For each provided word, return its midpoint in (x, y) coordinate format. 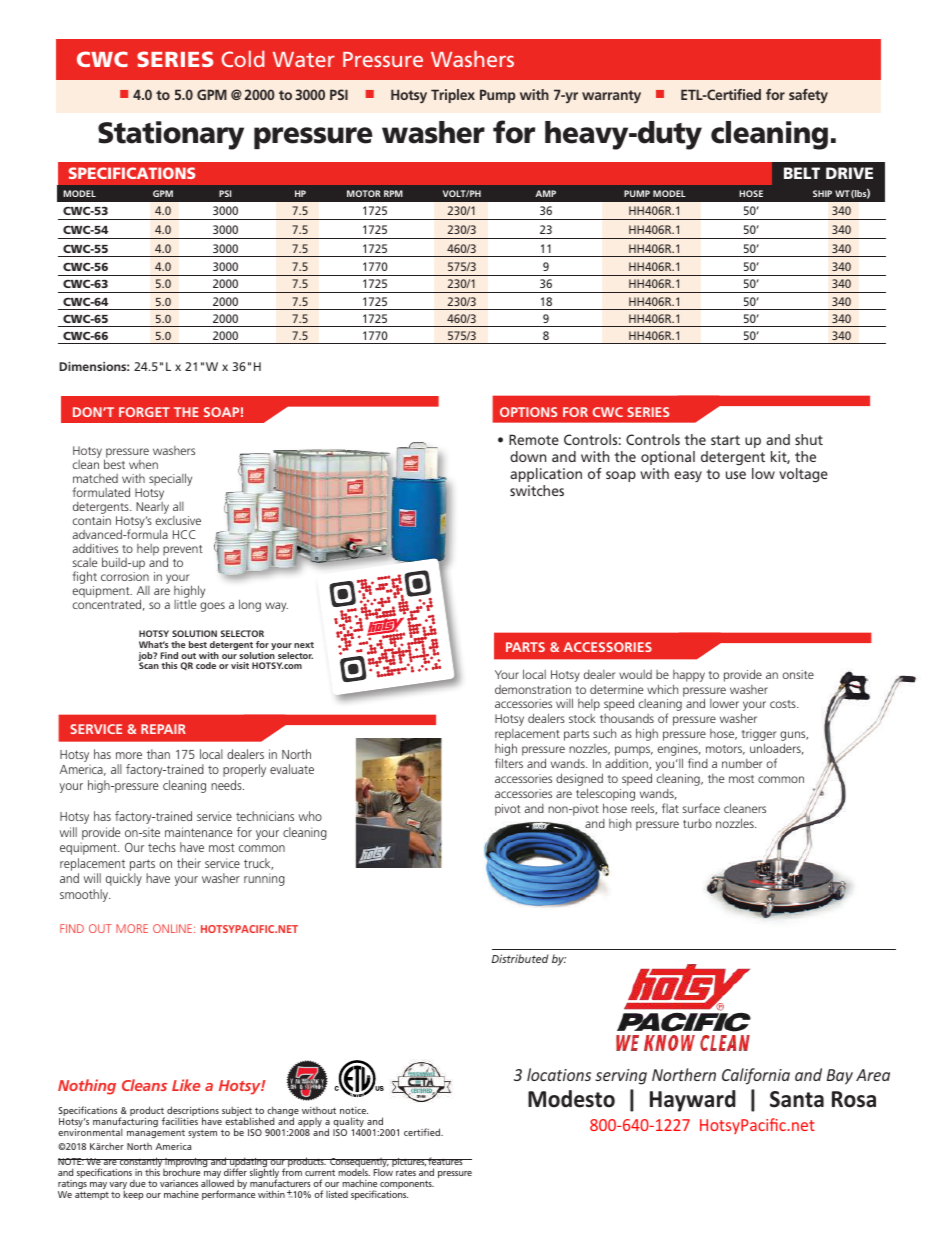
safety (808, 96)
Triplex (453, 96)
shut (809, 439)
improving (187, 1164)
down (528, 456)
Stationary (171, 135)
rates (406, 1172)
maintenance (198, 832)
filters (509, 763)
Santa (797, 1099)
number (742, 763)
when (143, 464)
